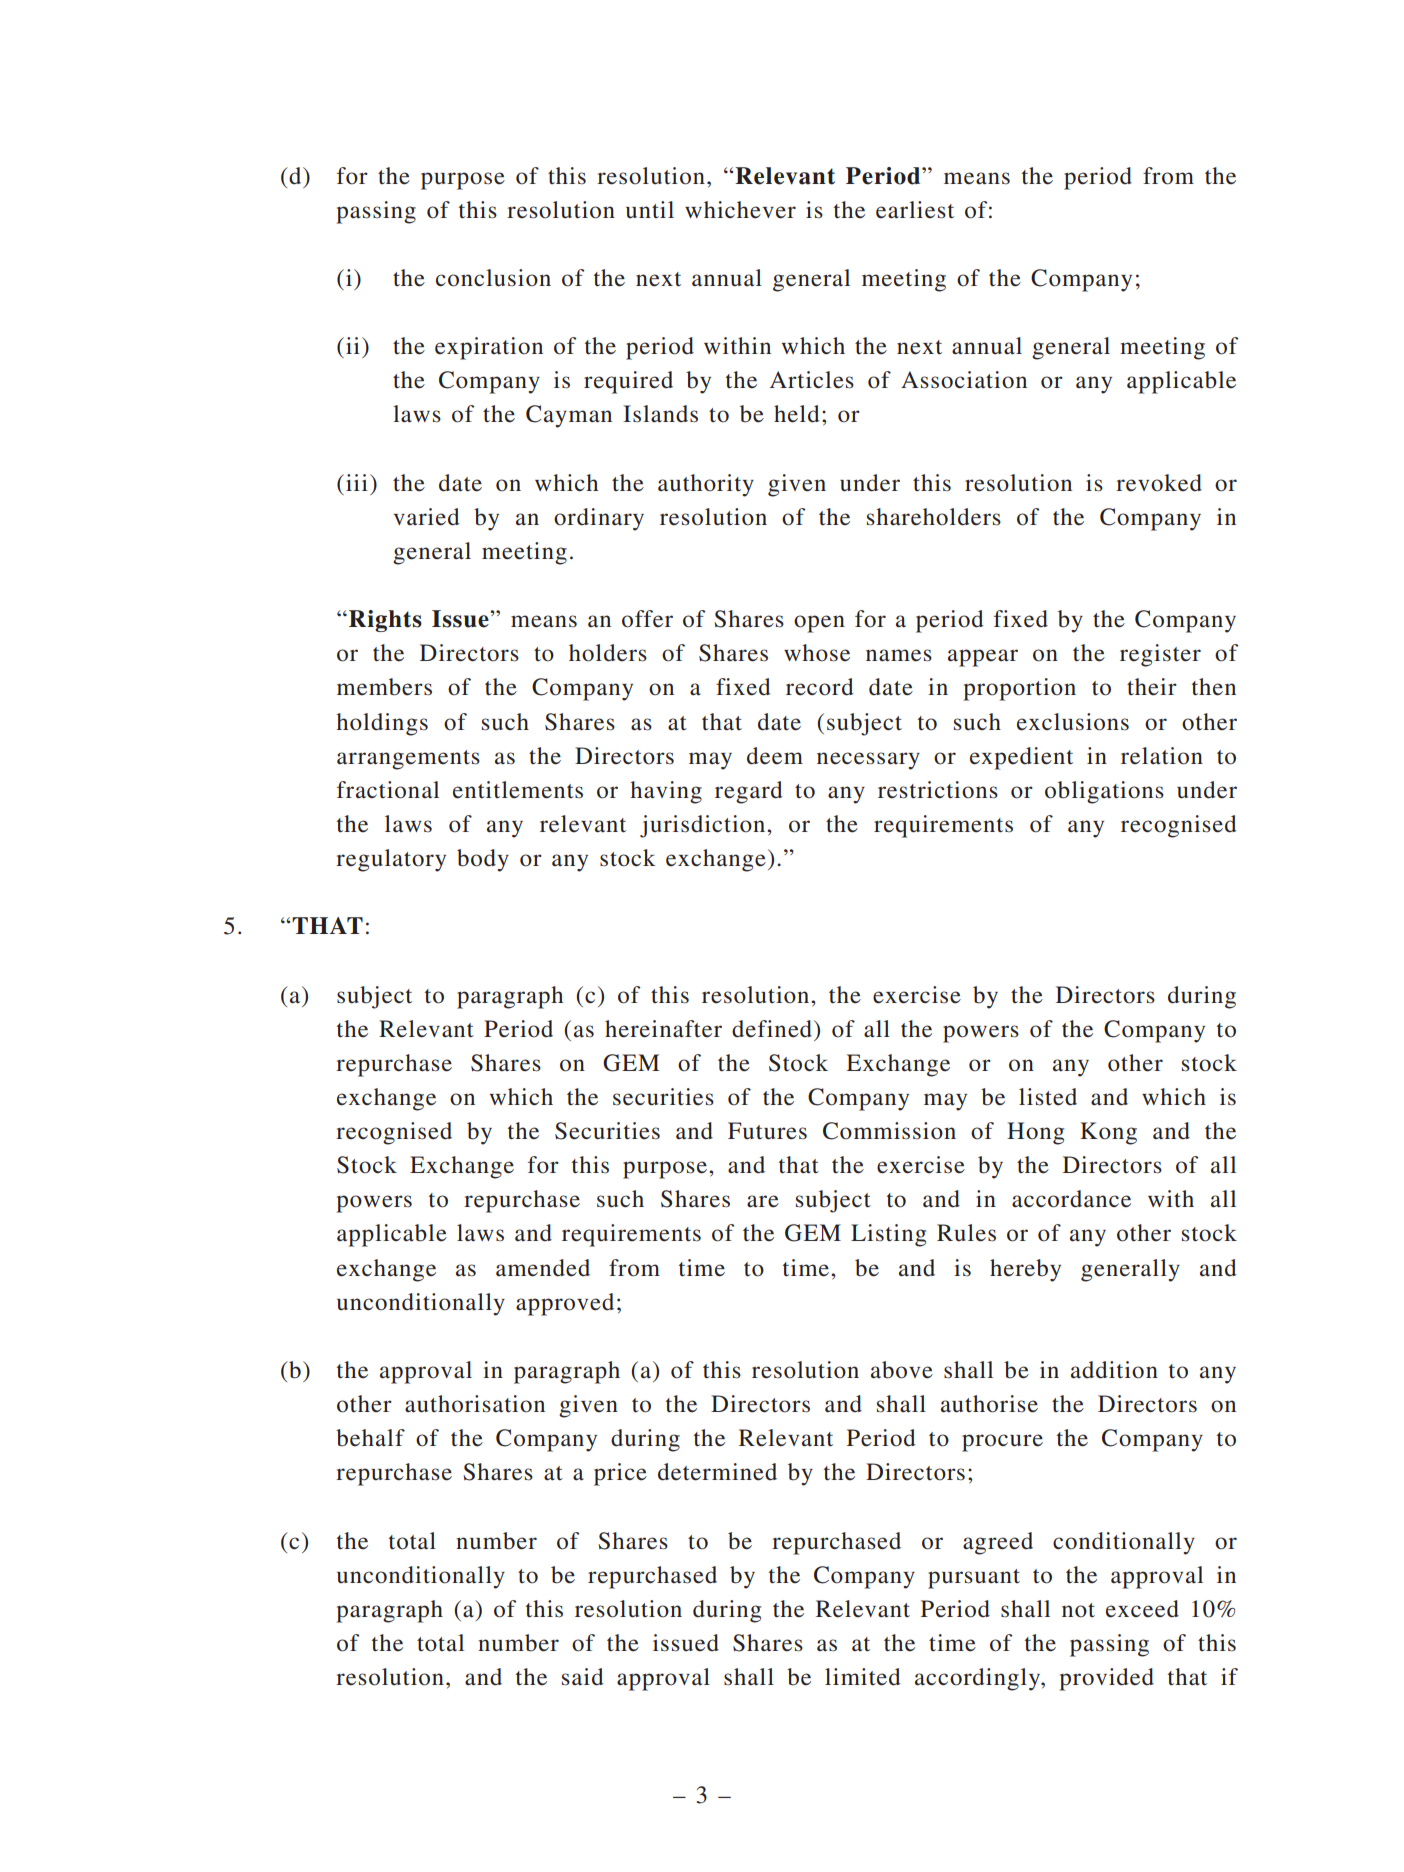  Describe the element at coordinates (493, 278) in the page. I see `conclusion` at that location.
